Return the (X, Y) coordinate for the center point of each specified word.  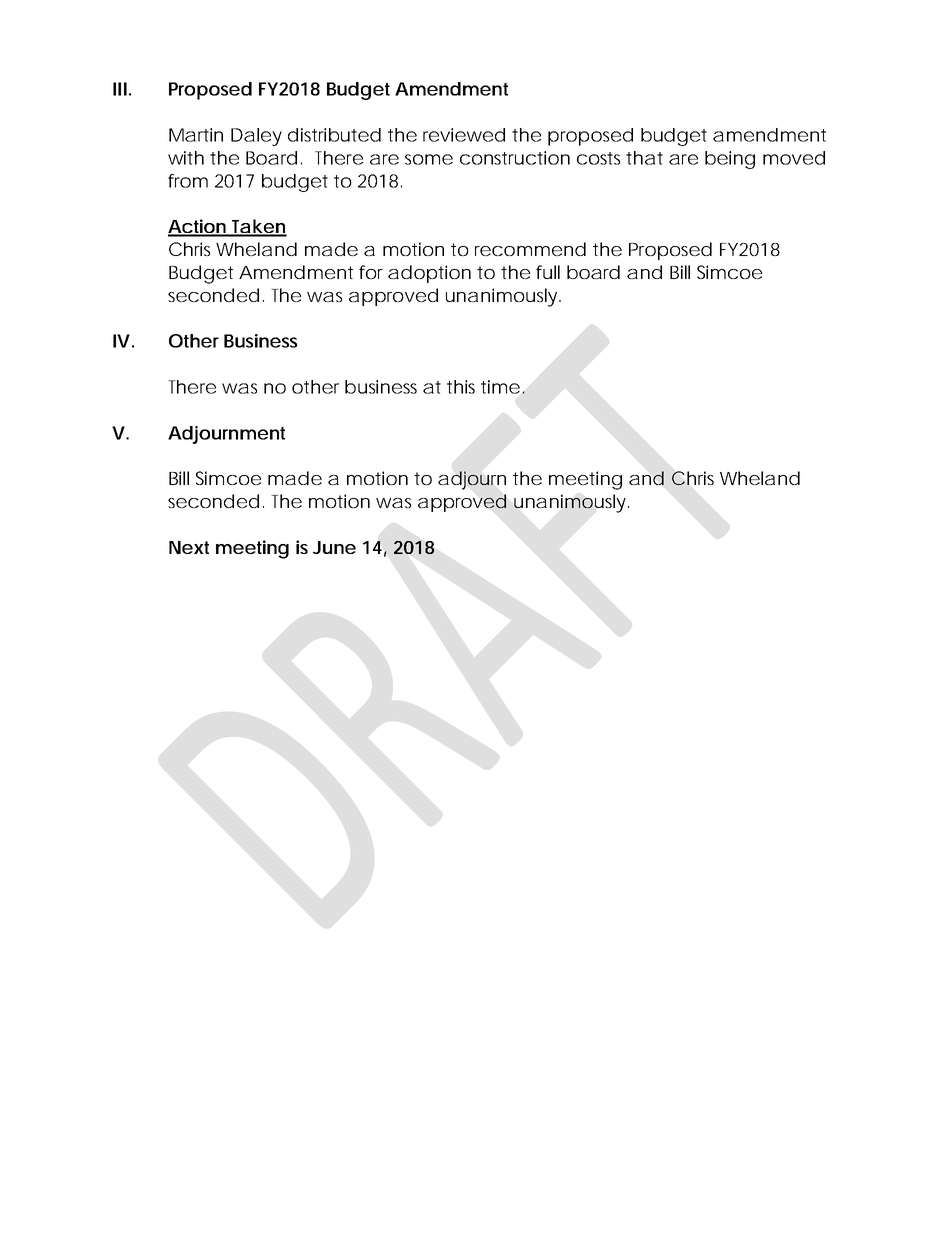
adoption (429, 274)
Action (198, 227)
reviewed (464, 135)
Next (189, 547)
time (500, 387)
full (548, 272)
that (644, 158)
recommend (530, 249)
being (730, 160)
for (371, 272)
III (120, 89)
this (461, 387)
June (334, 547)
